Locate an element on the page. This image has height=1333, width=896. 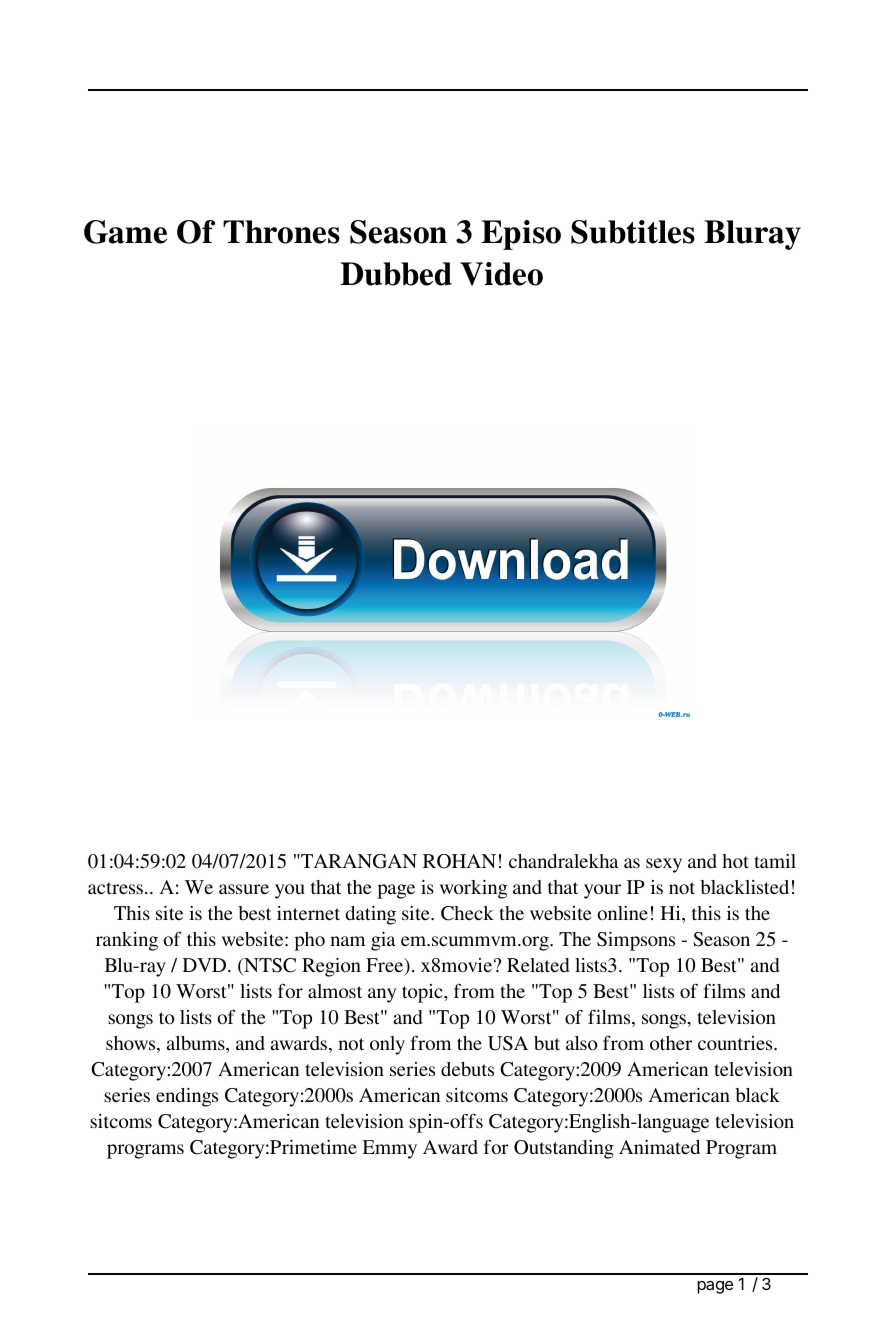
Check is located at coordinates (467, 913).
